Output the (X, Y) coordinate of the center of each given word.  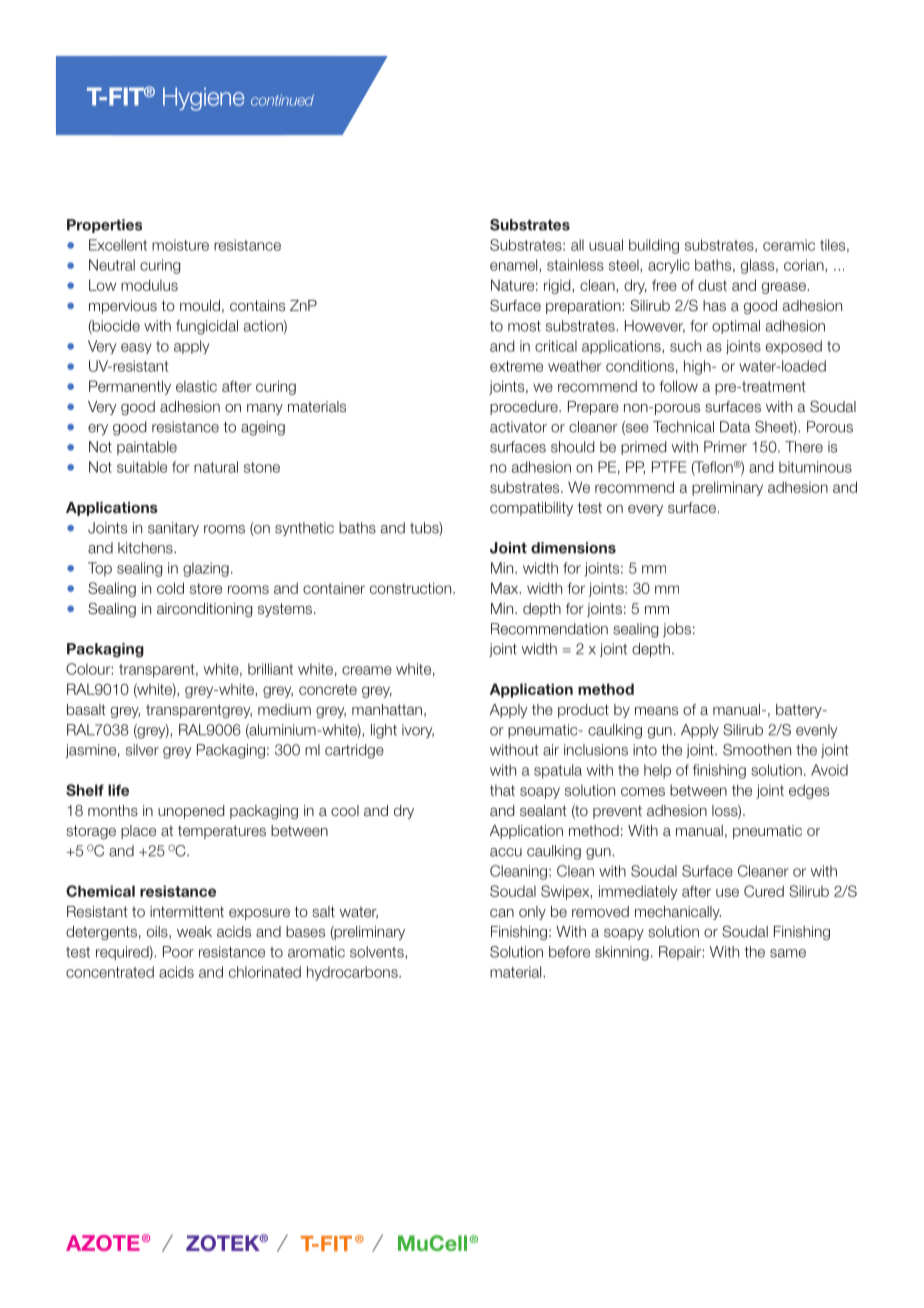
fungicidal (207, 327)
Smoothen (757, 750)
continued (282, 100)
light (384, 731)
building (654, 246)
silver (142, 750)
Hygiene (203, 99)
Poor (178, 952)
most (524, 326)
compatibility (531, 509)
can (502, 913)
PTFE (669, 467)
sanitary (173, 529)
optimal (736, 327)
